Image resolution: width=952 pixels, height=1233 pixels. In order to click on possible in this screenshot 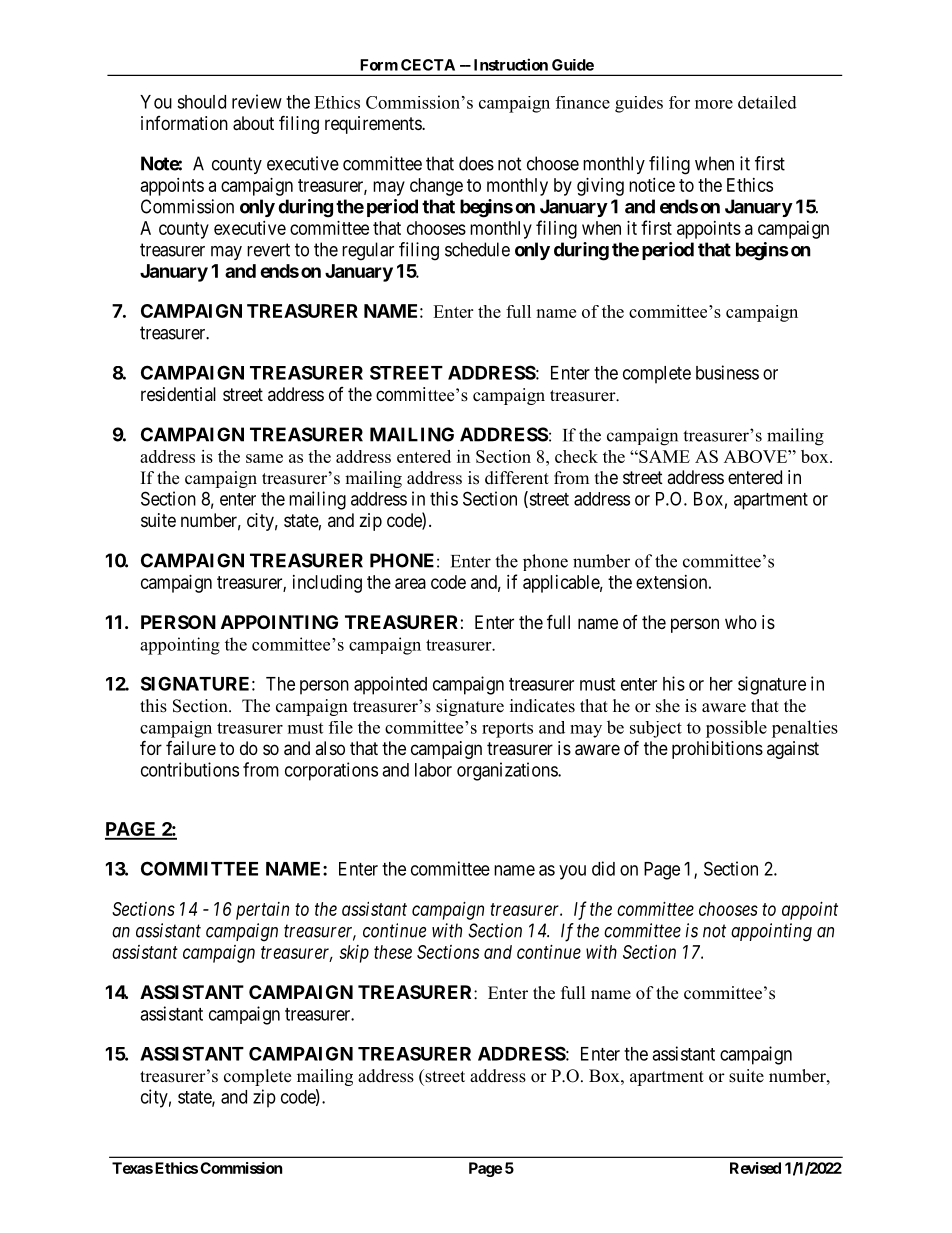, I will do `click(736, 729)`.
